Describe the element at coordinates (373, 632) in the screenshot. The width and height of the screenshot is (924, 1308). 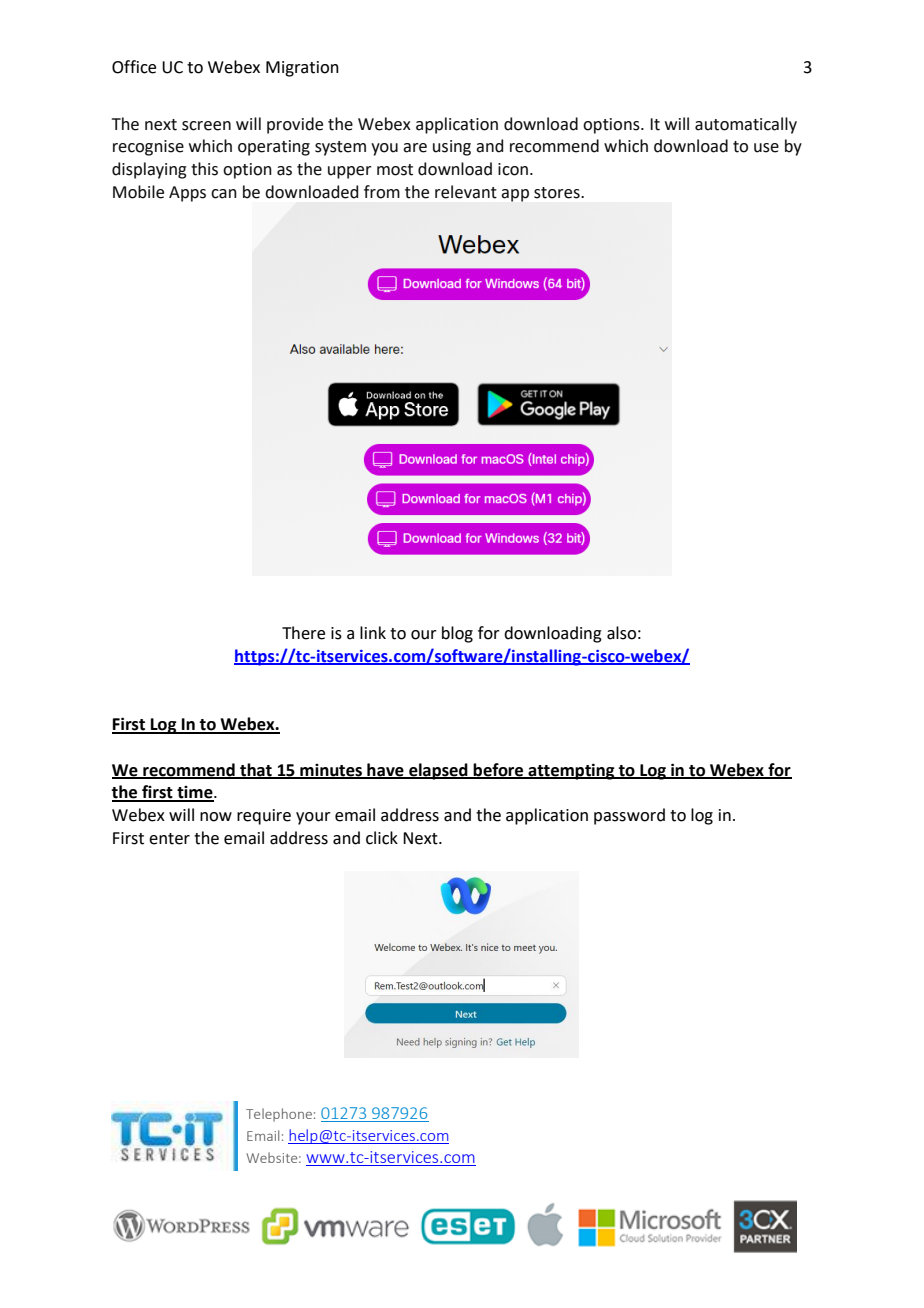
I see `link` at that location.
